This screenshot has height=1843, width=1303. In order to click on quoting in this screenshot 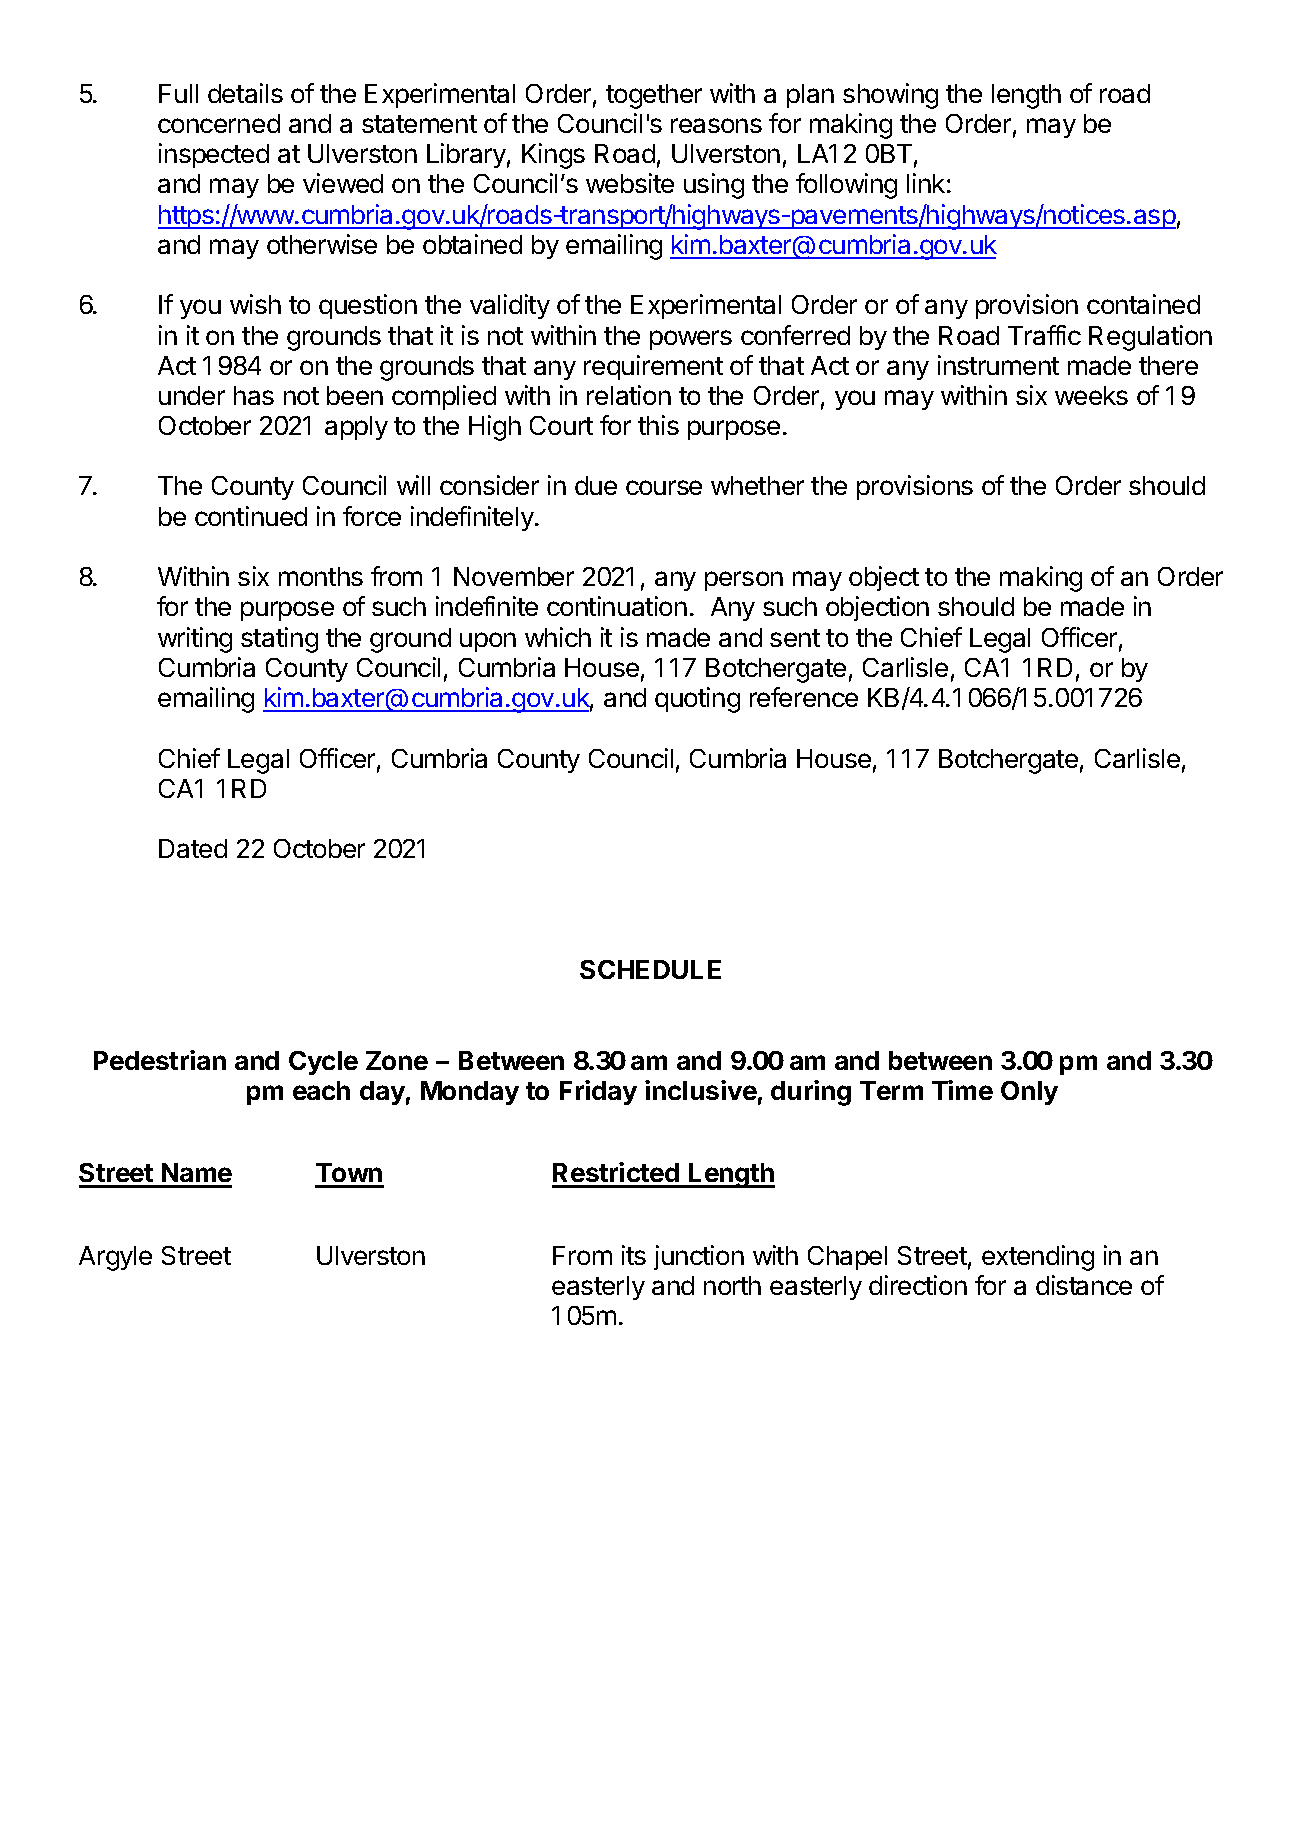, I will do `click(697, 700)`.
